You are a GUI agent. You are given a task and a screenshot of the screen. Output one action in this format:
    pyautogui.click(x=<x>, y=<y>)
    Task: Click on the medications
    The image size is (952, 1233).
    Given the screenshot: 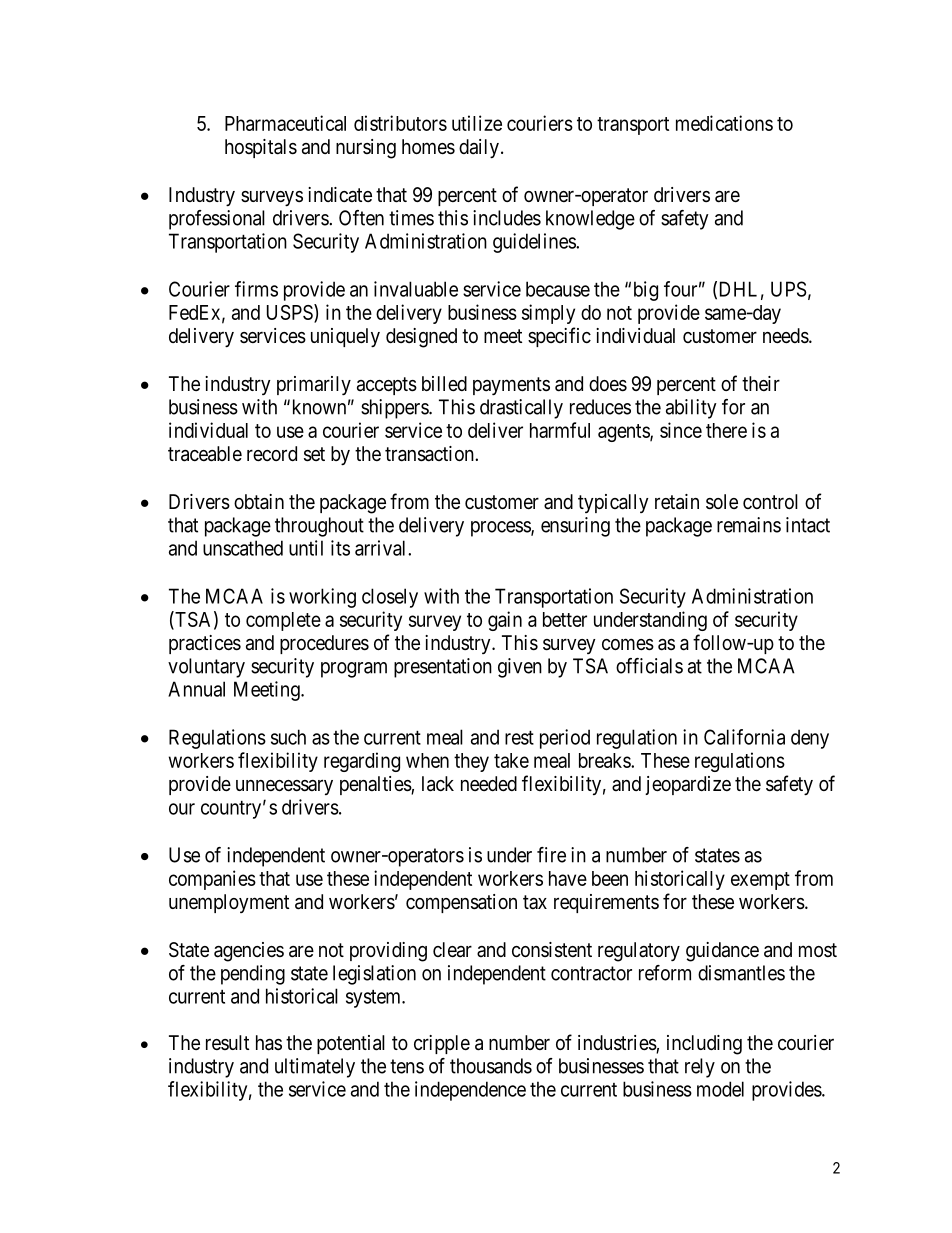 What is the action you would take?
    pyautogui.click(x=724, y=123)
